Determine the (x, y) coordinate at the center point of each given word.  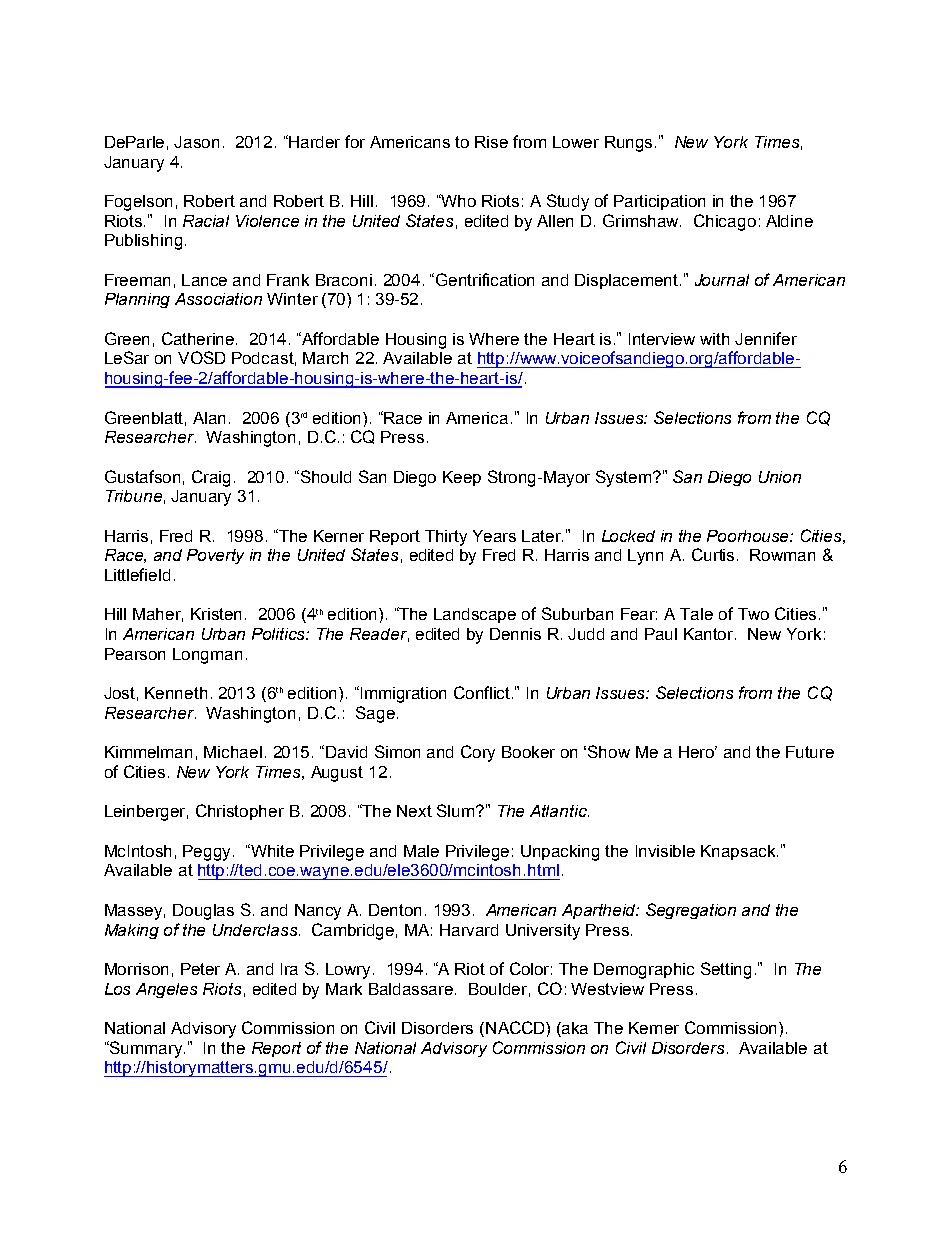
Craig (211, 478)
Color (531, 968)
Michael (233, 752)
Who (458, 200)
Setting (726, 970)
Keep (462, 478)
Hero (698, 752)
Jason (196, 142)
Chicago (725, 222)
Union (780, 477)
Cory (478, 753)
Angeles (166, 990)
